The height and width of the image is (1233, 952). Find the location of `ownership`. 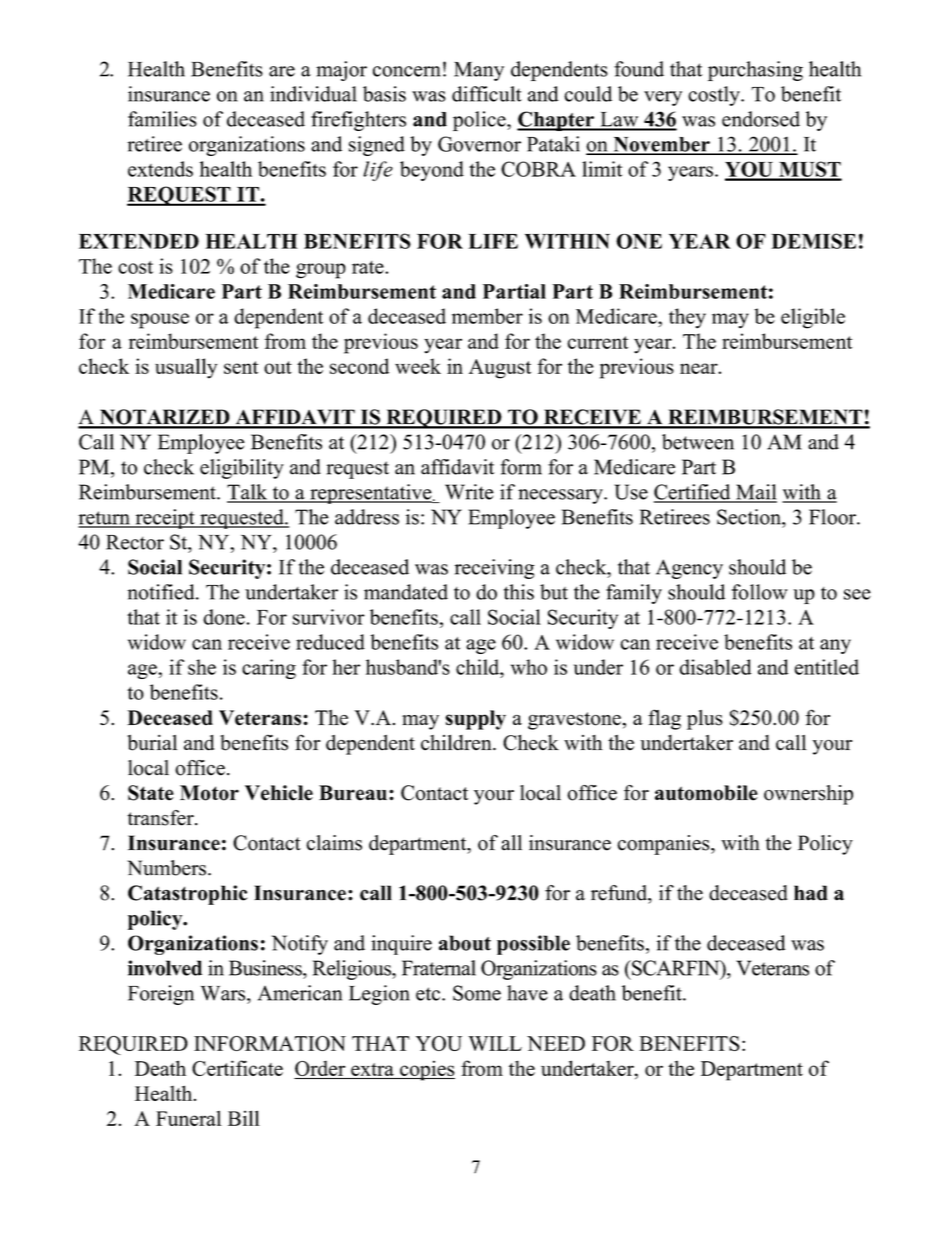

ownership is located at coordinates (808, 795).
